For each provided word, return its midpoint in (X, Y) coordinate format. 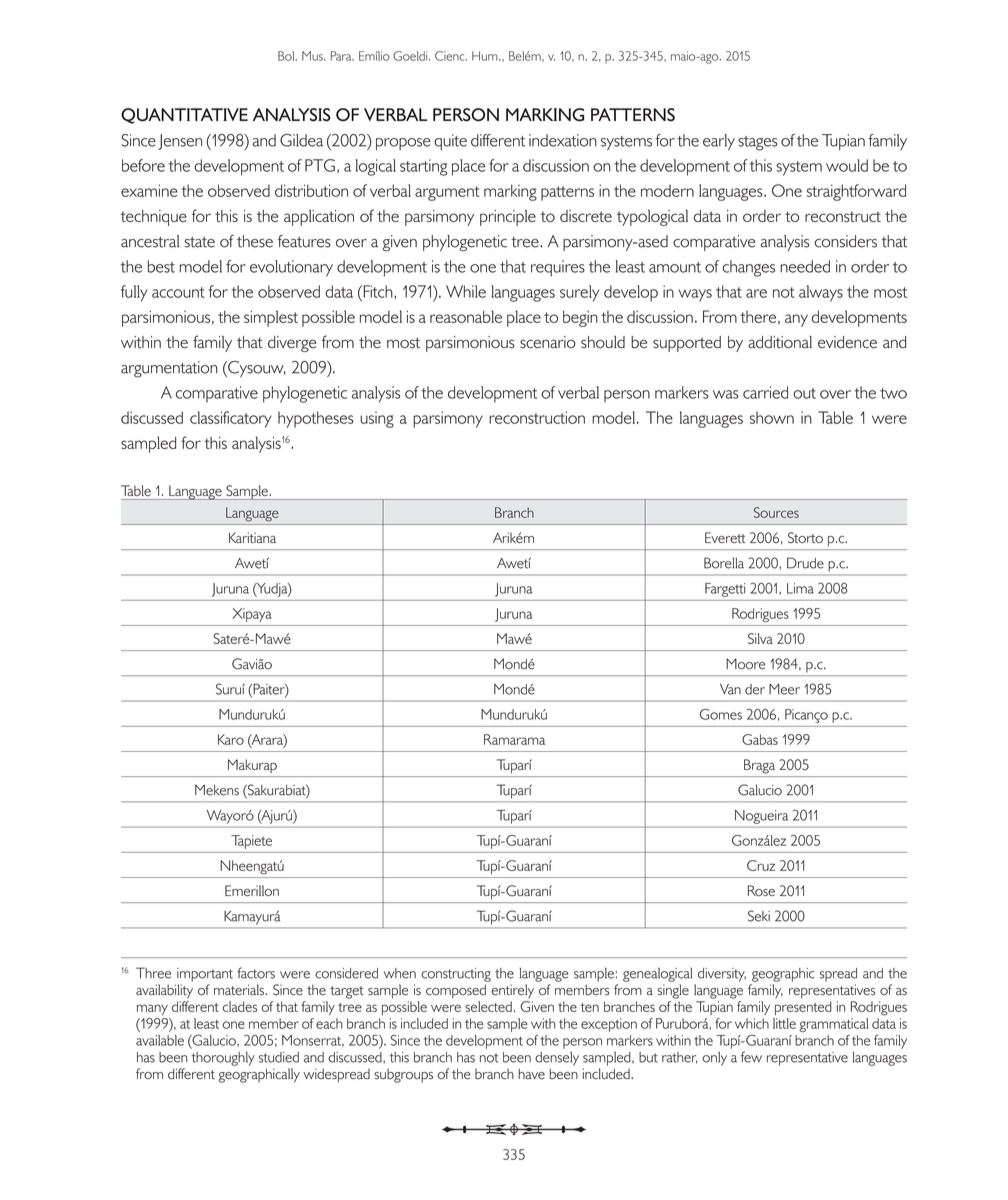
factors (256, 973)
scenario (548, 342)
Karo (231, 739)
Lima (800, 588)
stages (758, 143)
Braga (759, 766)
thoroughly (223, 1058)
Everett (725, 537)
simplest (271, 318)
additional (780, 342)
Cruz (761, 865)
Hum (486, 56)
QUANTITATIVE (184, 116)
